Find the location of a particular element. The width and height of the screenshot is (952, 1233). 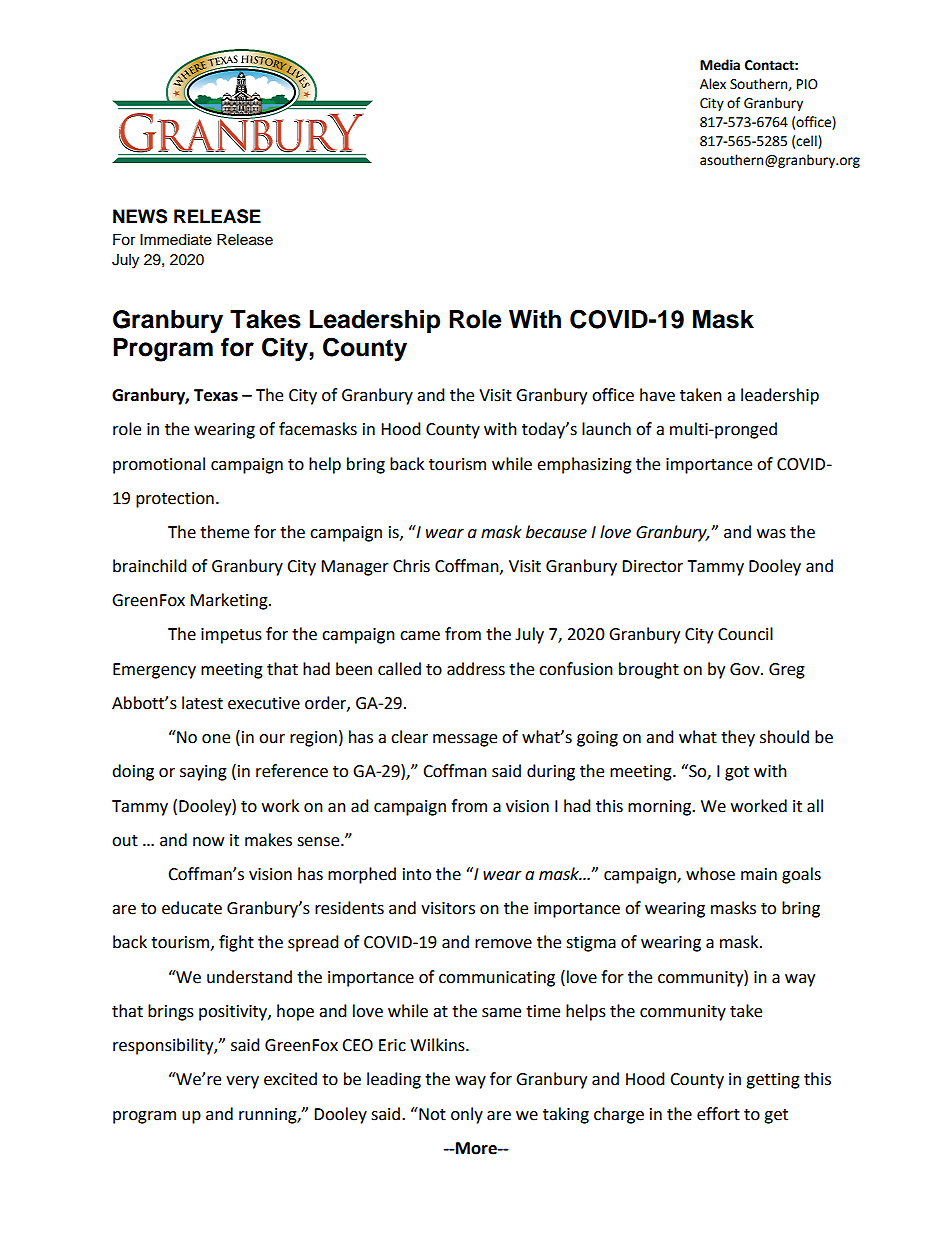

only is located at coordinates (467, 1115).
